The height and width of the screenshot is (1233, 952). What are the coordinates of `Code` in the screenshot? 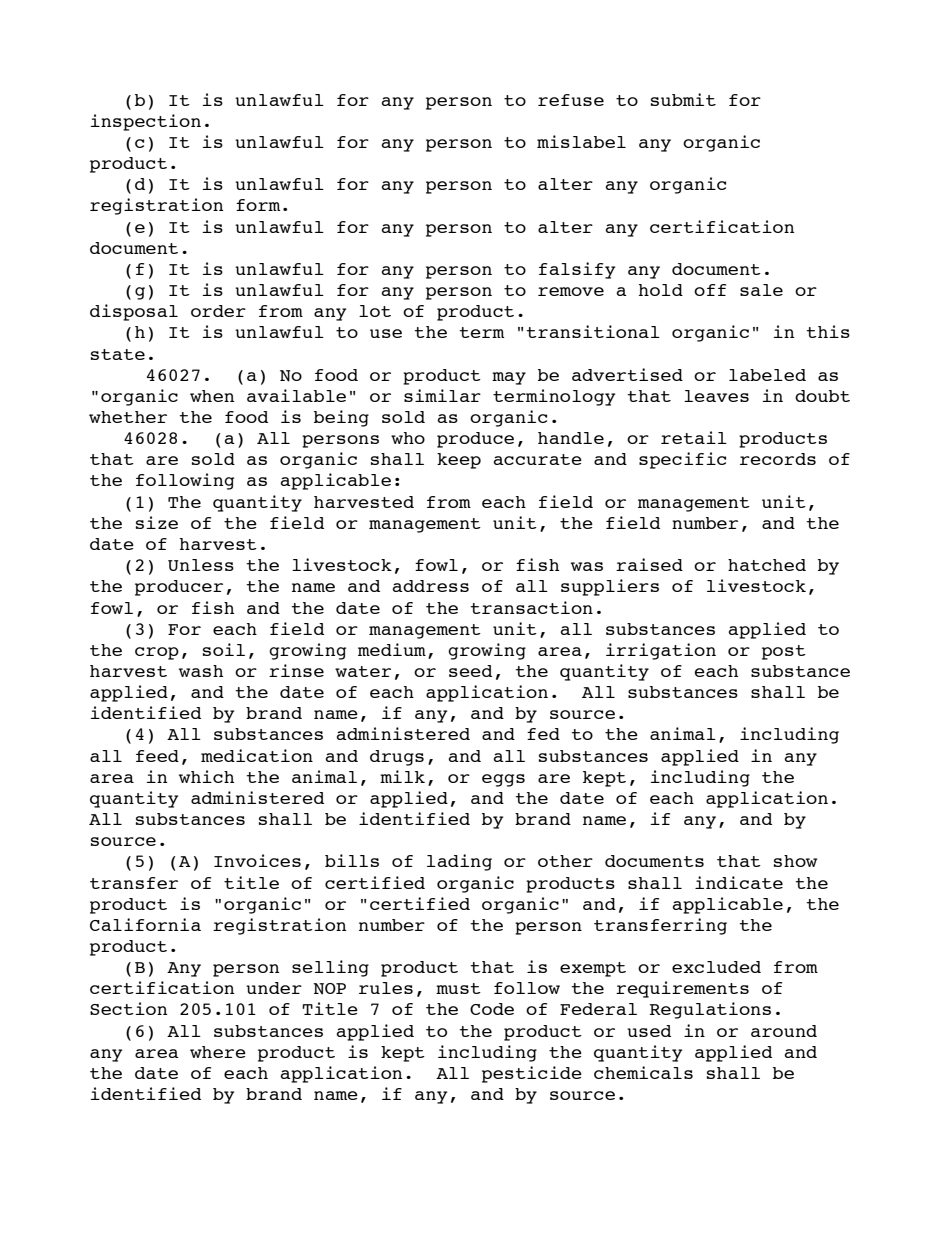 It's located at (492, 1009).
